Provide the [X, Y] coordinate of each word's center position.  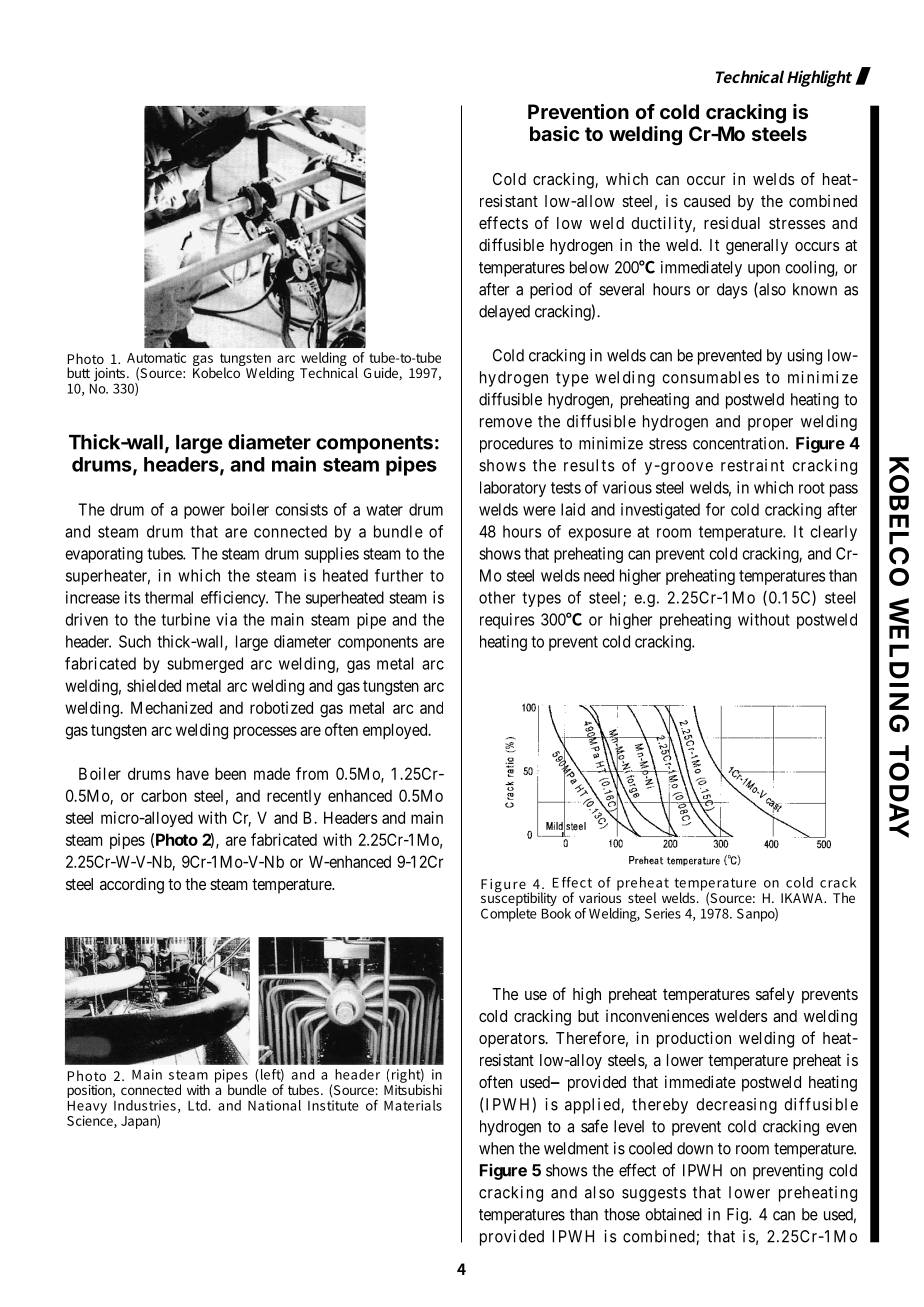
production [694, 1039]
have [193, 773]
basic [554, 133]
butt [78, 372]
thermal [169, 597]
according [132, 886]
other [497, 597]
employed [396, 731]
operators [512, 1040]
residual [732, 223]
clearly [834, 533]
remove [506, 423]
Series [663, 913]
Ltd [199, 1105]
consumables [710, 377]
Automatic [156, 357]
